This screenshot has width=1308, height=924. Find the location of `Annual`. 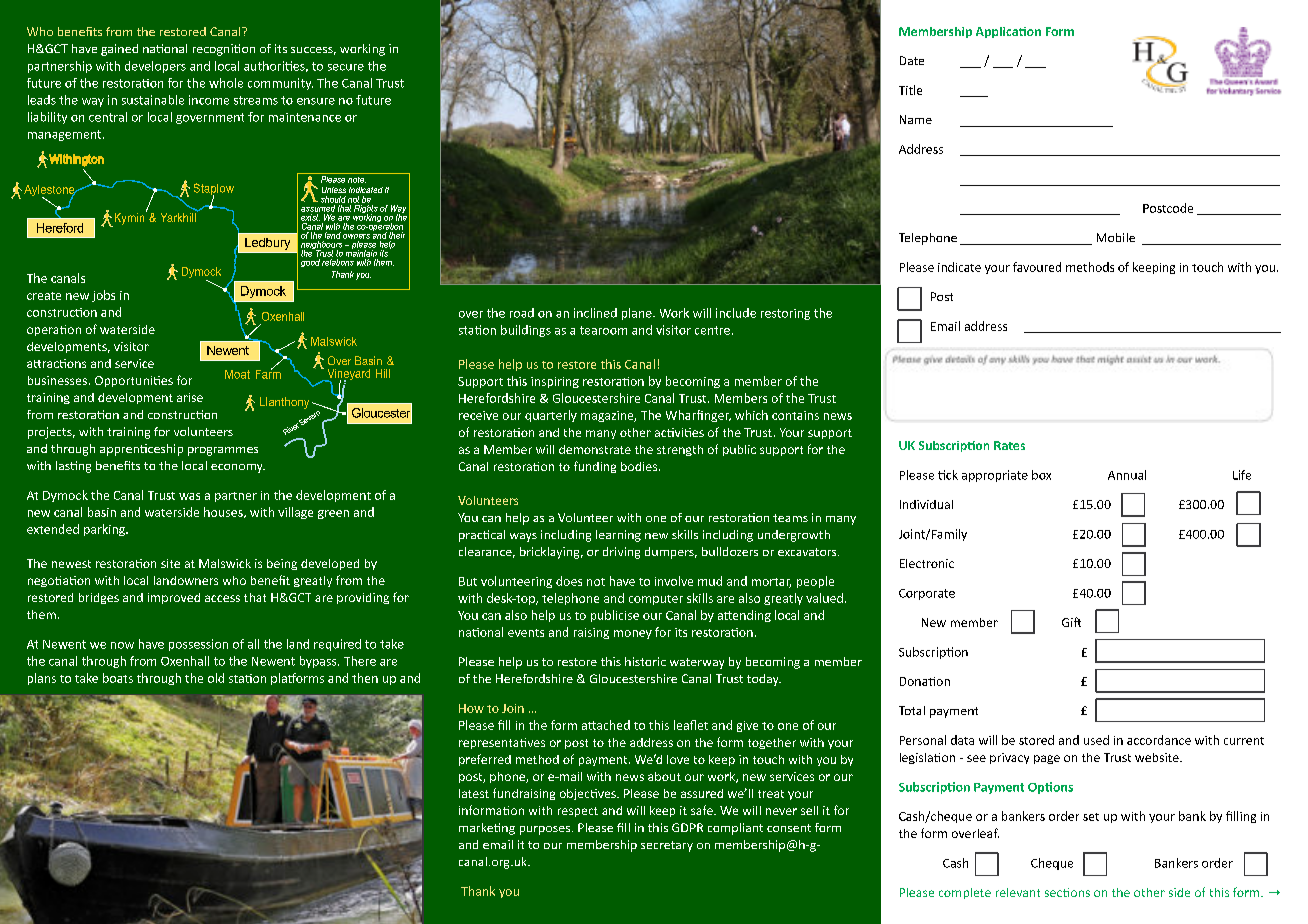

Annual is located at coordinates (1127, 475).
